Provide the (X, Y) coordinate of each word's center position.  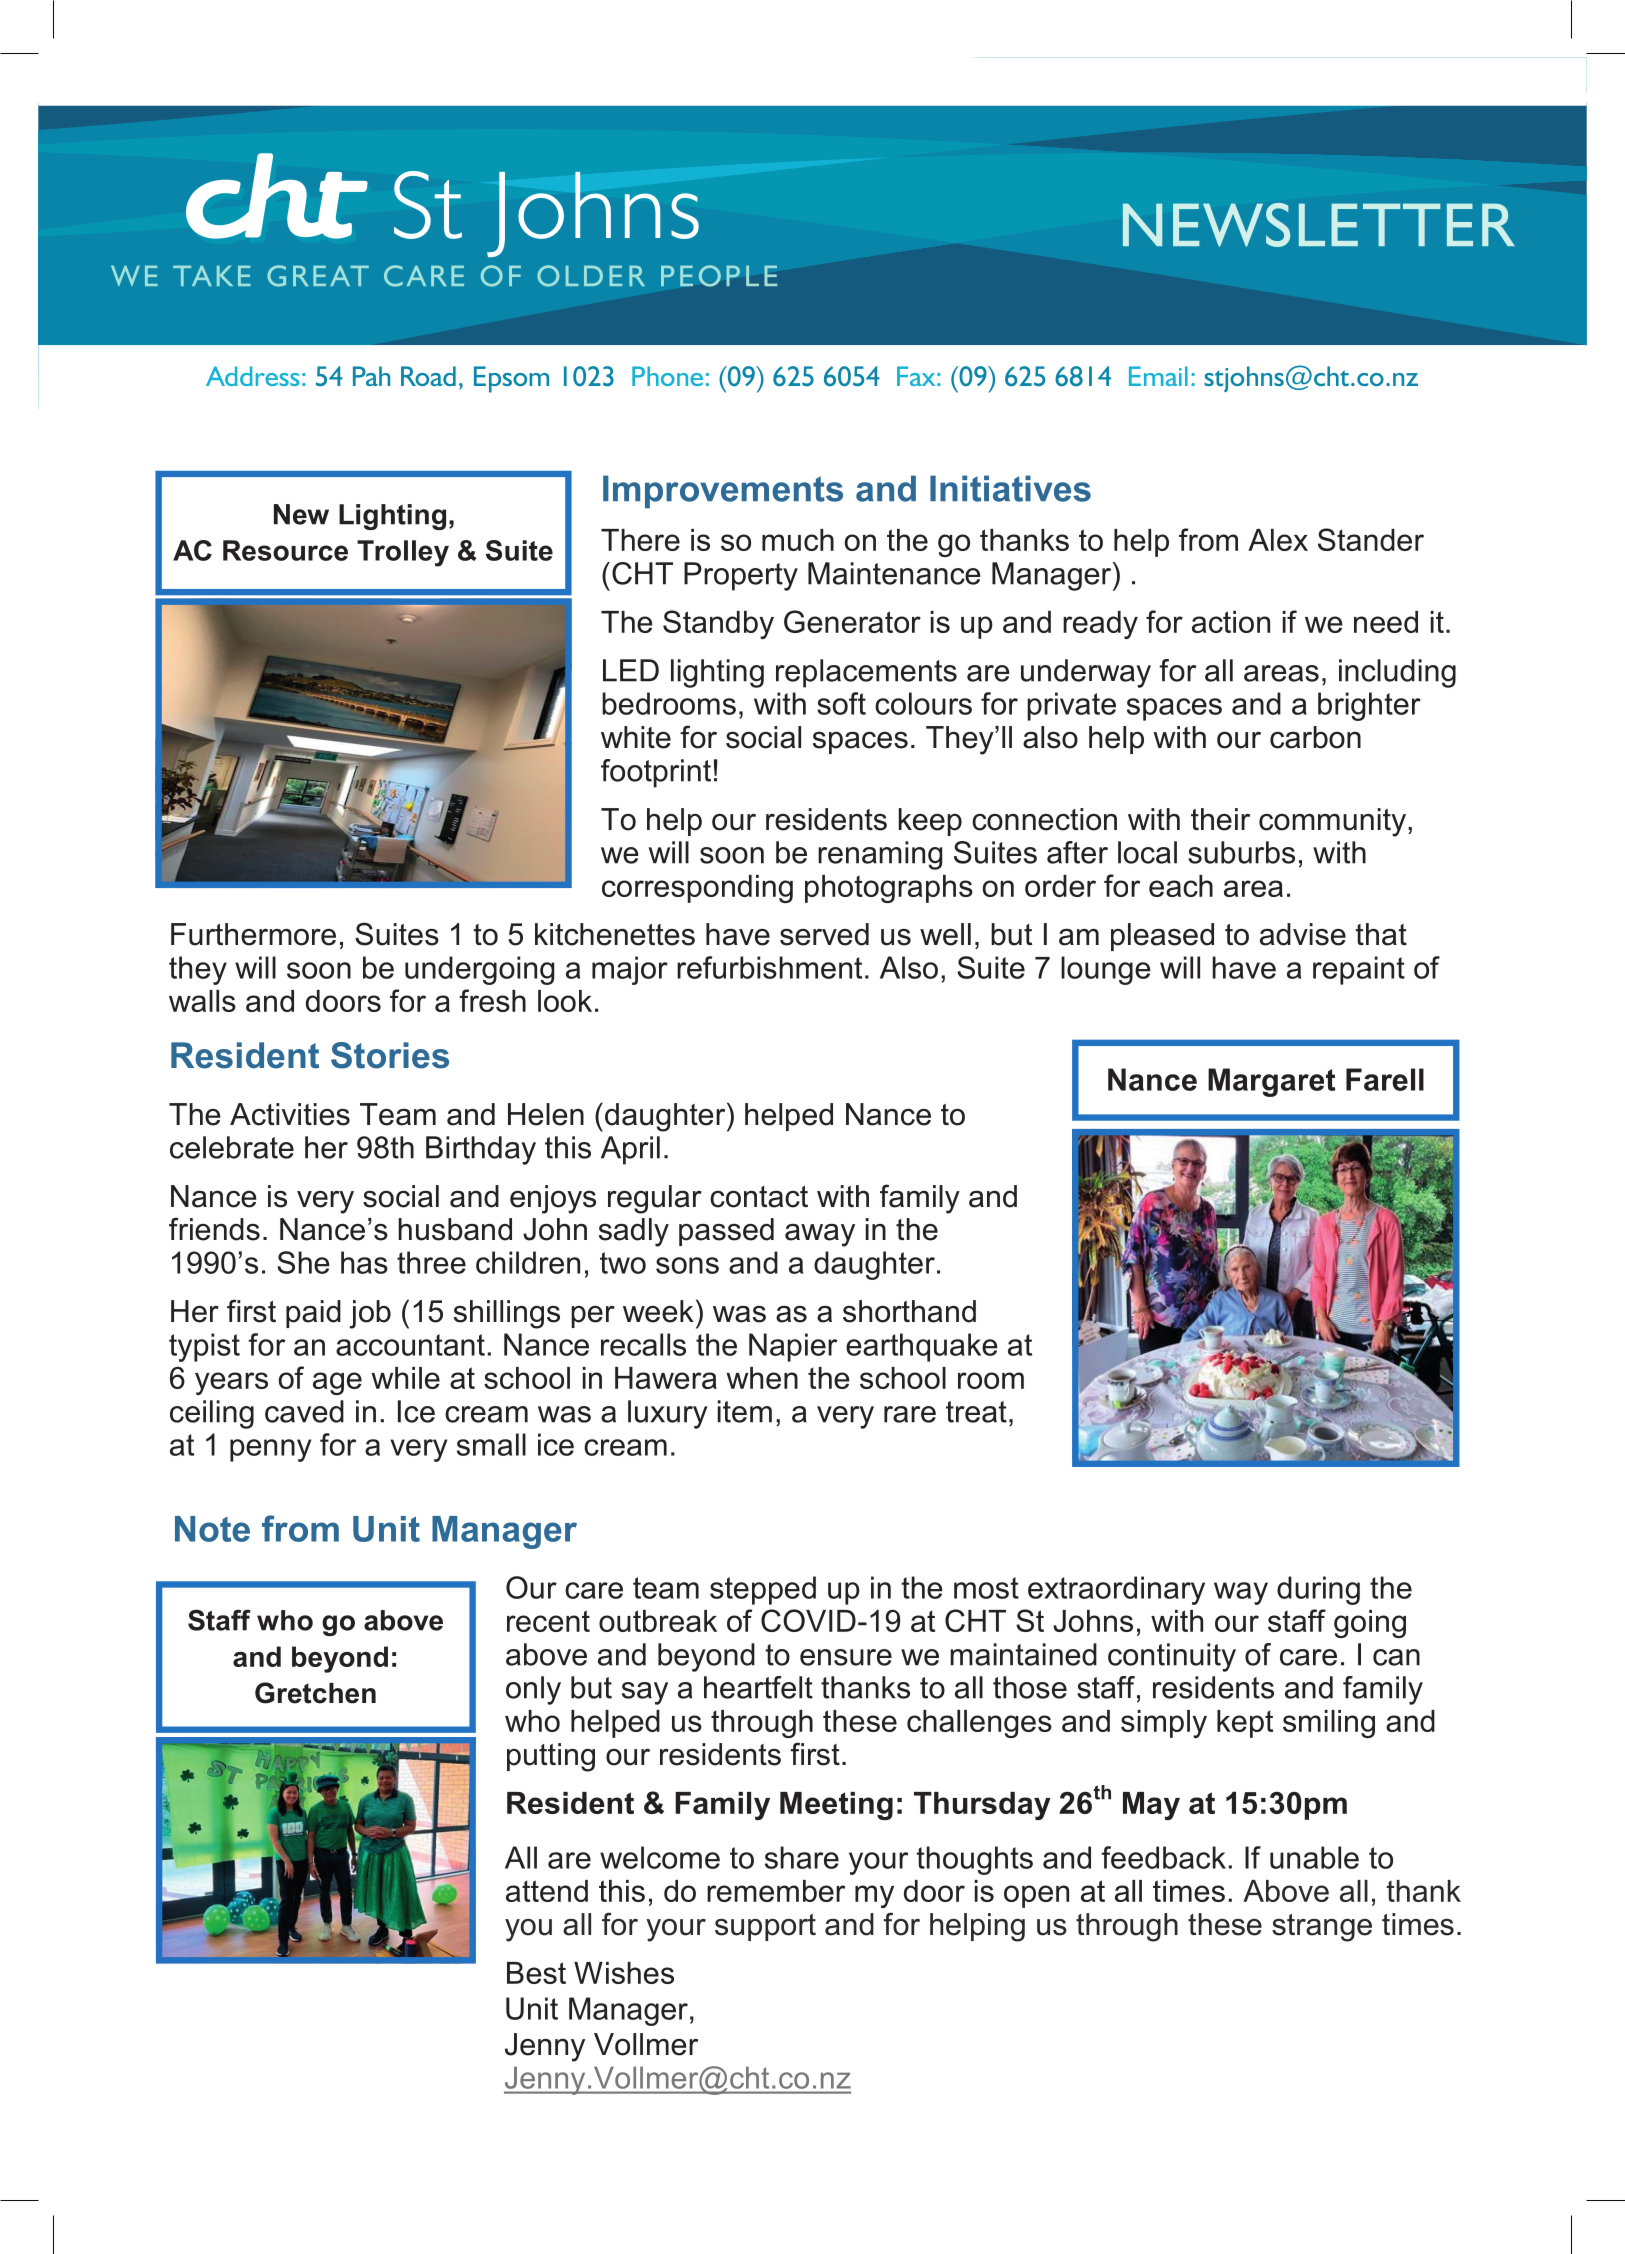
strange (1322, 1928)
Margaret (1272, 1082)
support (765, 1927)
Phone (667, 376)
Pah (371, 376)
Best (536, 1973)
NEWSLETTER (1319, 225)
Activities (290, 1114)
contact (759, 1197)
